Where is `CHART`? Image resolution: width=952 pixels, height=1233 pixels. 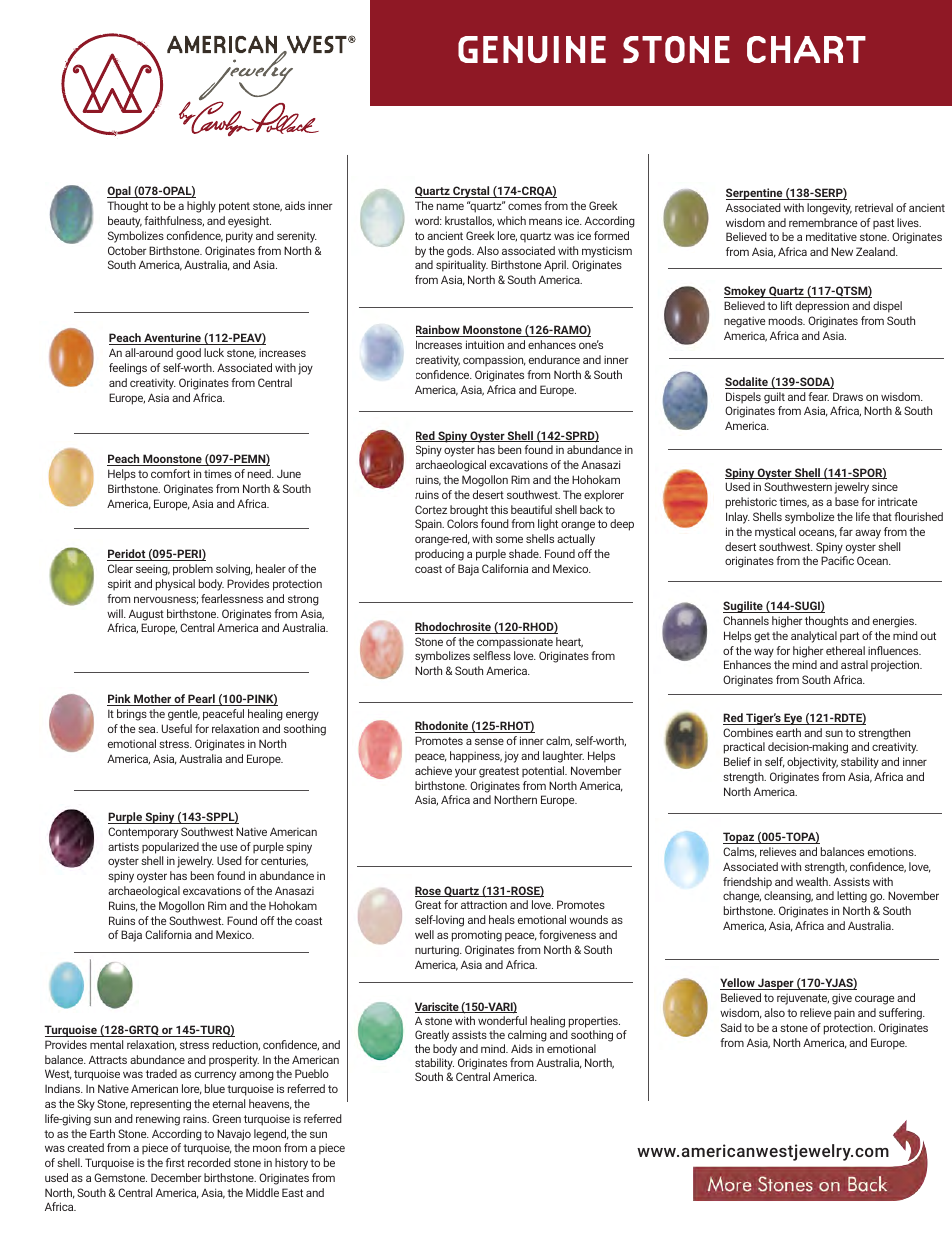 CHART is located at coordinates (806, 49).
